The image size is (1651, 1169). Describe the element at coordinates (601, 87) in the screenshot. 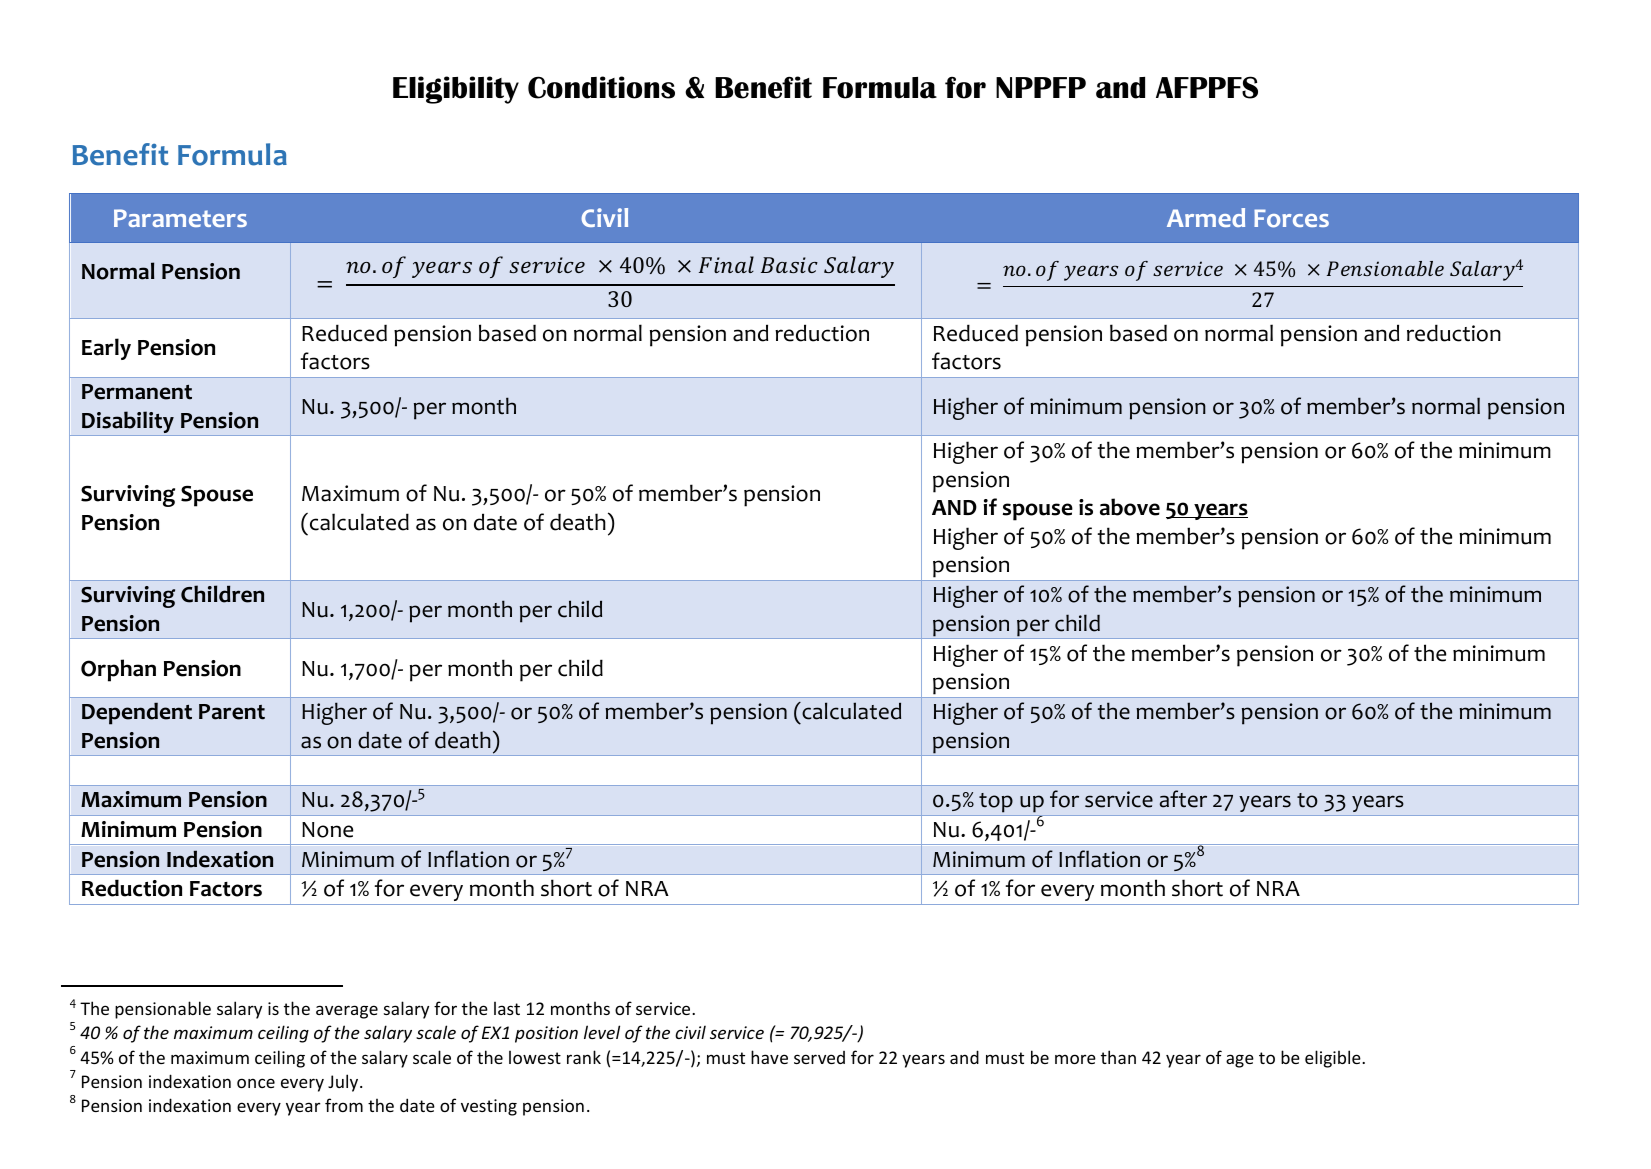

I see `Conditions` at that location.
